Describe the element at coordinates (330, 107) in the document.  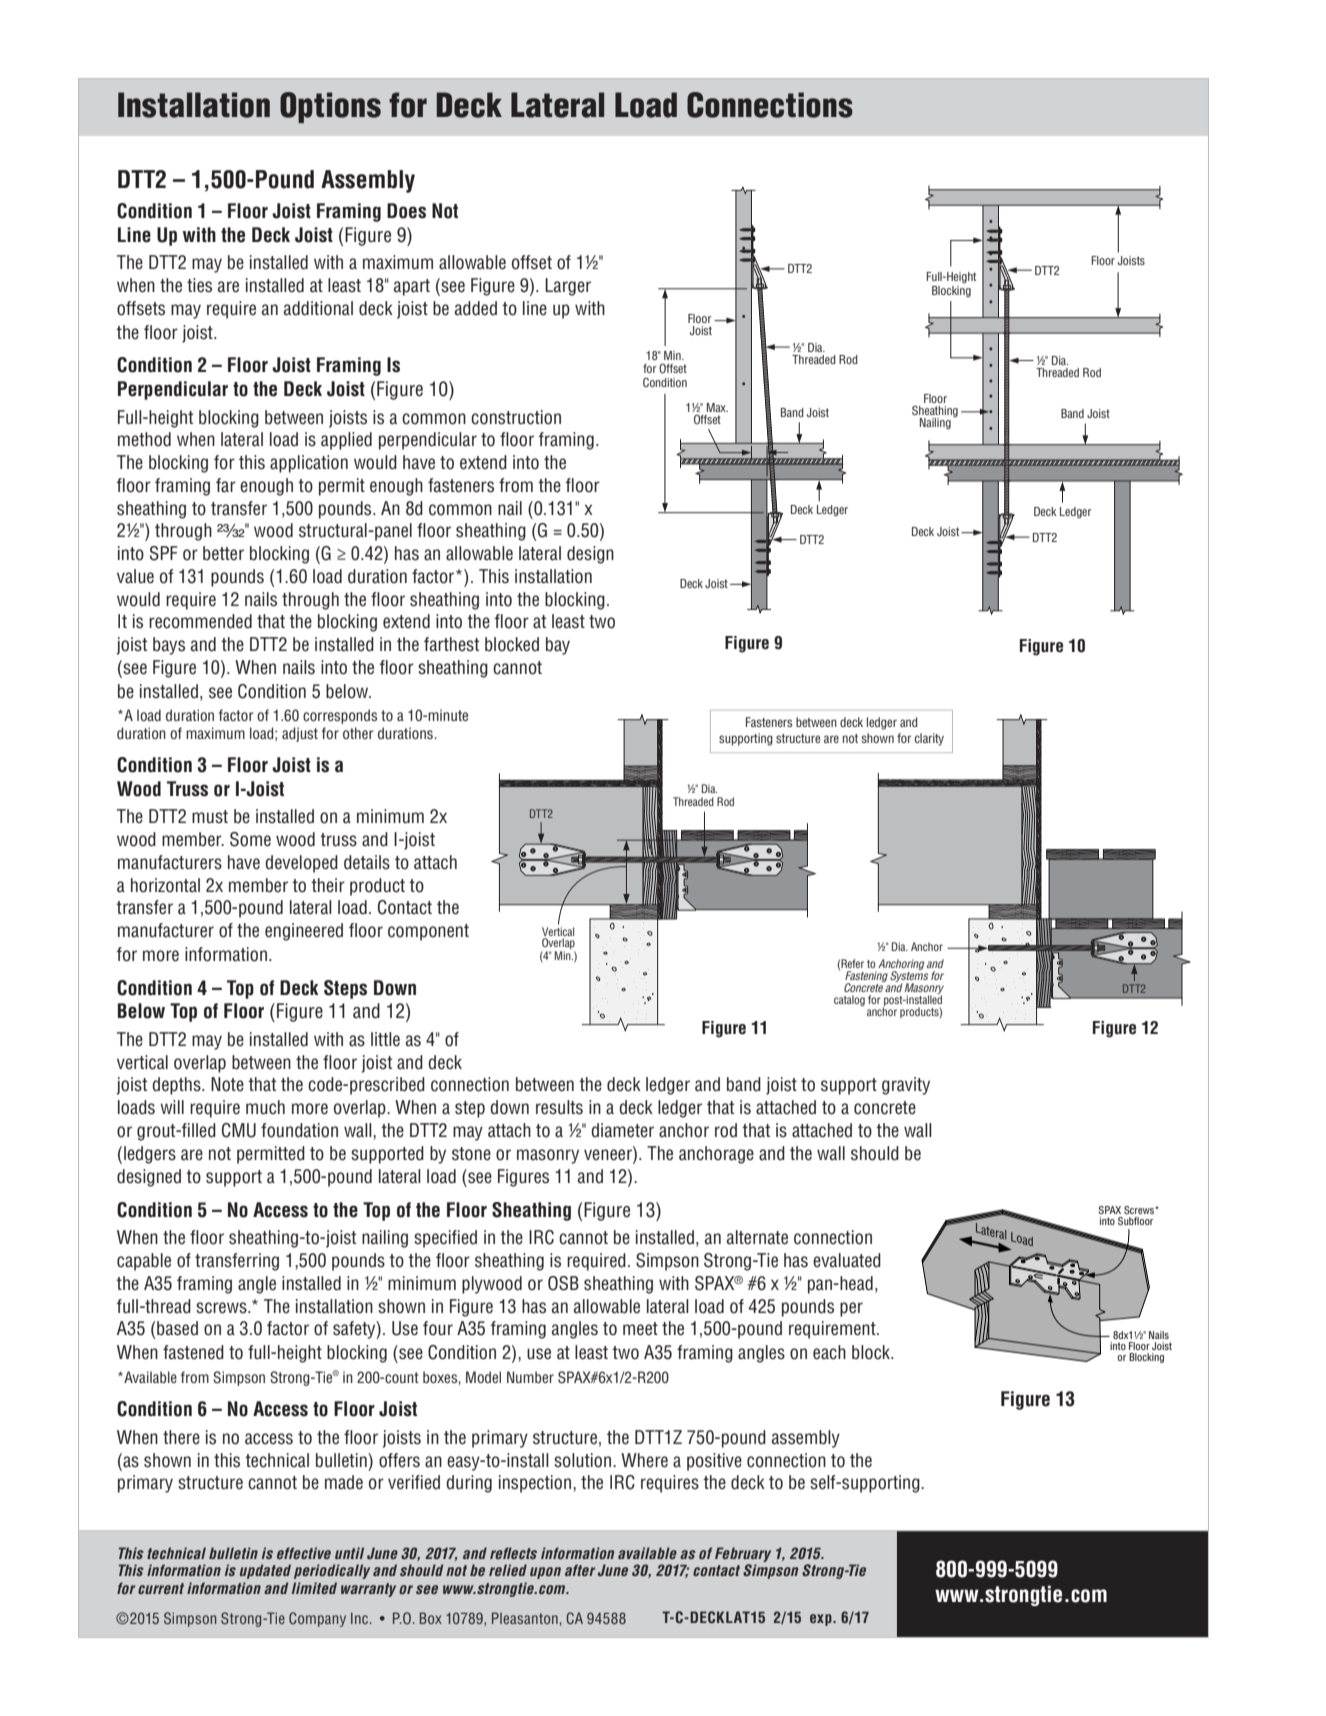
I see `Options` at that location.
